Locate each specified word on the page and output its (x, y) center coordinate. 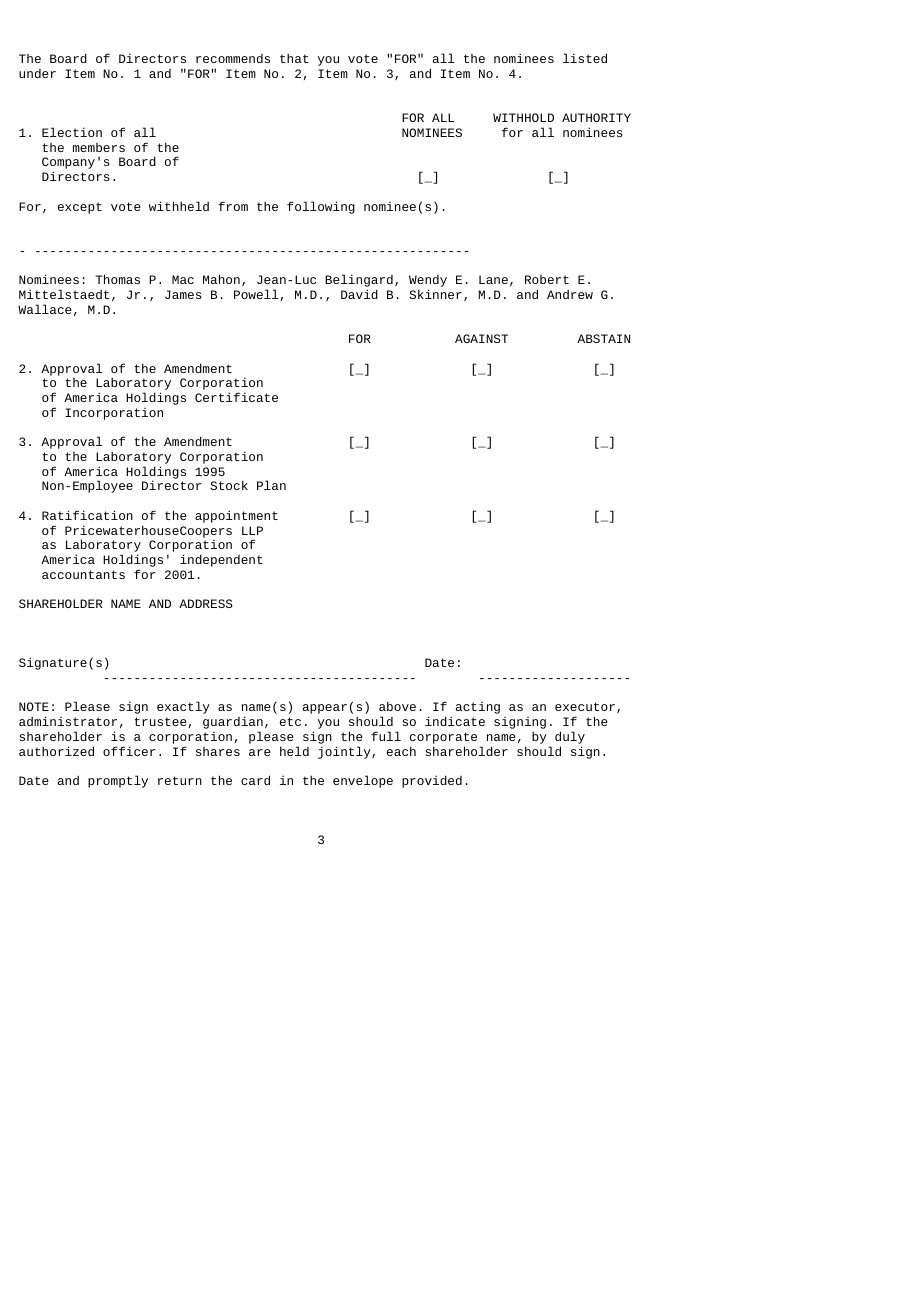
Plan (271, 485)
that (294, 58)
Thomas (118, 279)
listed (585, 58)
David (359, 294)
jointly (345, 752)
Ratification (87, 515)
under (37, 73)
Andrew (570, 294)
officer (129, 751)
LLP (252, 530)
